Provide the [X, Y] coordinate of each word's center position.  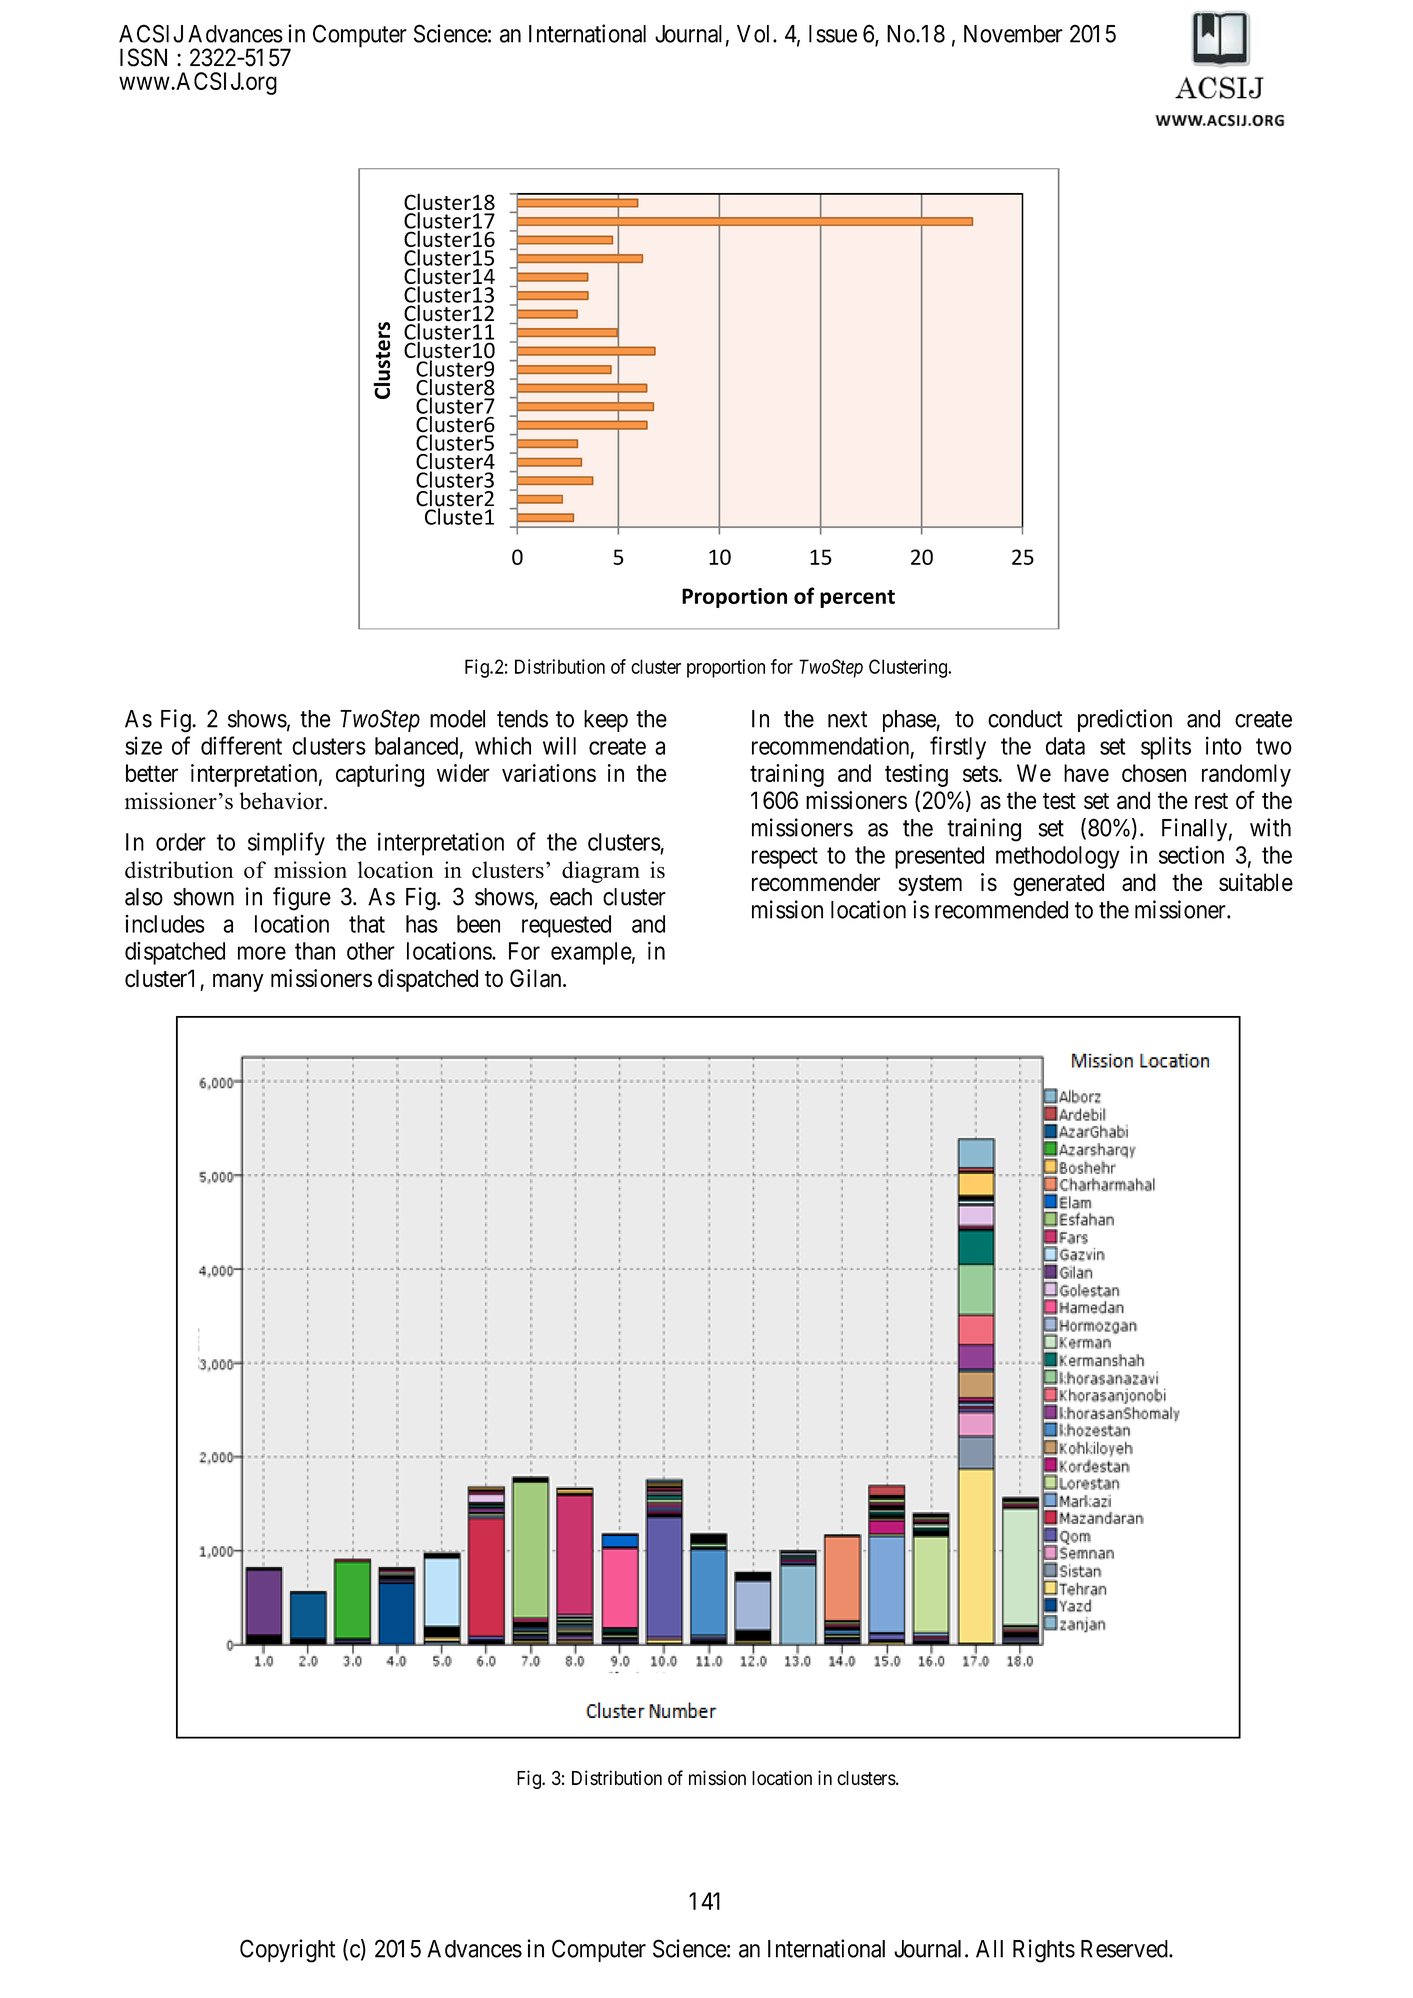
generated [1058, 884]
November [1013, 34]
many [238, 983]
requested [566, 926]
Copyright [287, 1951]
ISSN [143, 57]
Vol [755, 34]
